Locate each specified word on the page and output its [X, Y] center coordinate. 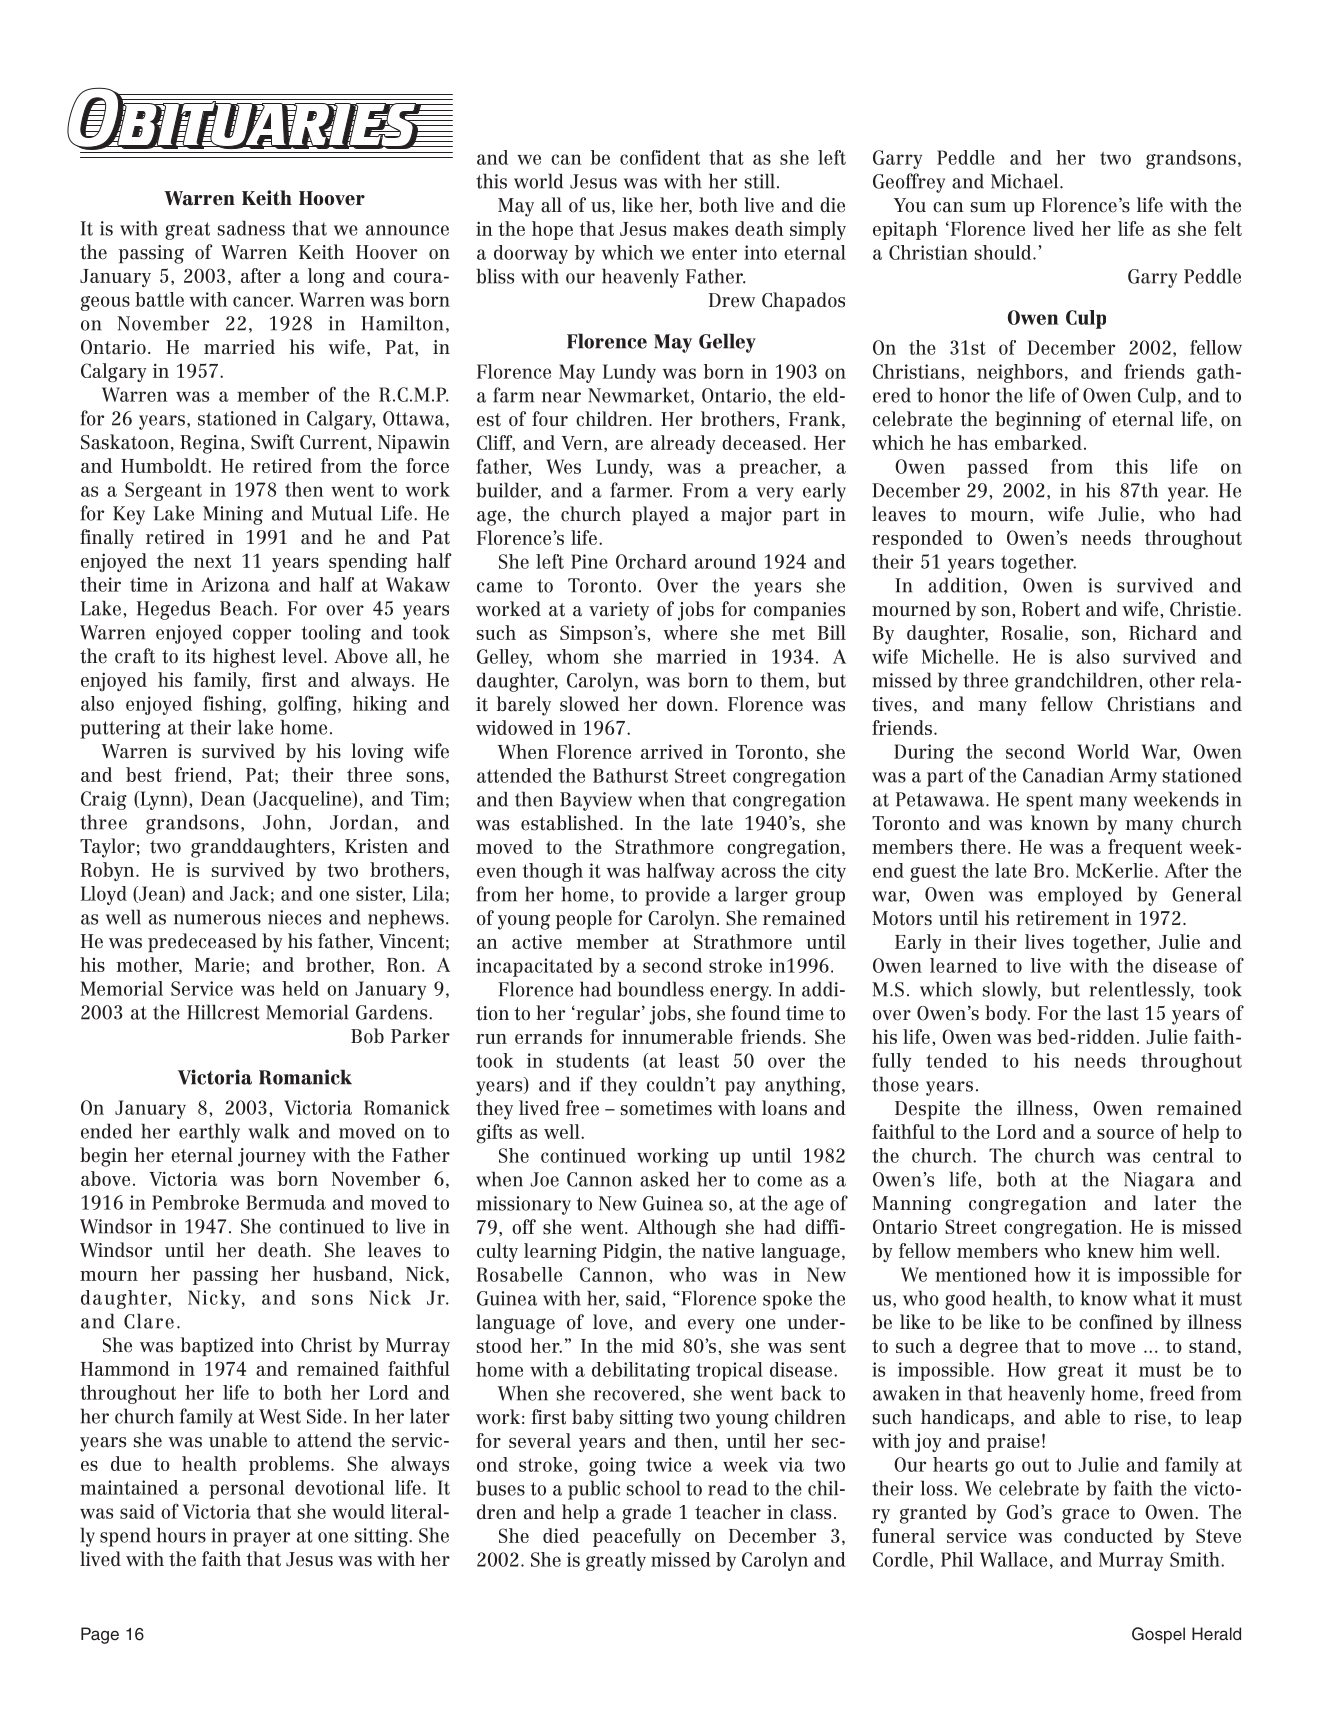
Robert [1051, 609]
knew [1110, 1250]
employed [1080, 896]
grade [646, 1514]
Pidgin [631, 1253]
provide [677, 896]
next [212, 561]
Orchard [651, 561]
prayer [261, 1539]
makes [700, 228]
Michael [1026, 181]
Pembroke [195, 1202]
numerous [217, 919]
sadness [251, 228]
